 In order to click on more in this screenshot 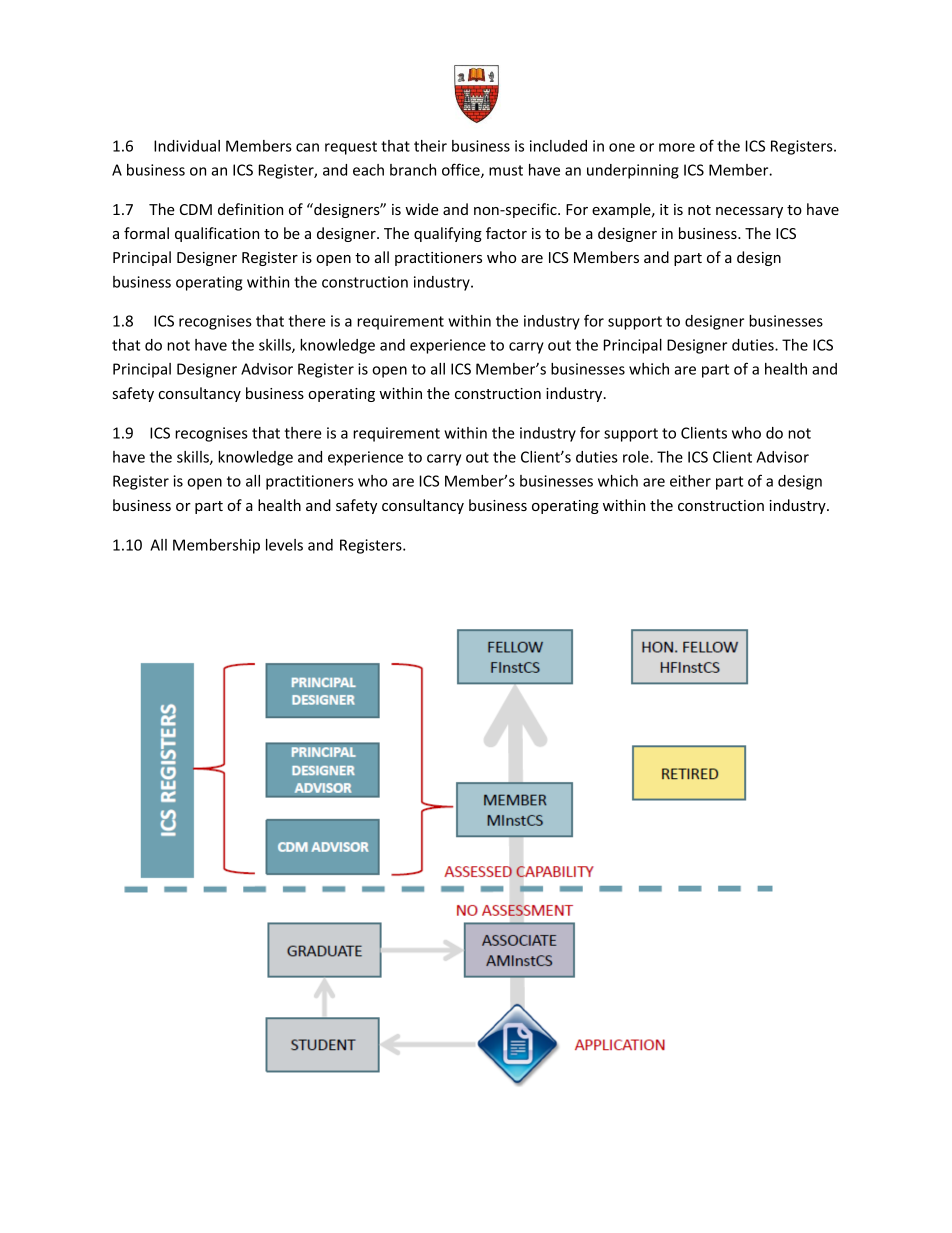, I will do `click(677, 147)`.
